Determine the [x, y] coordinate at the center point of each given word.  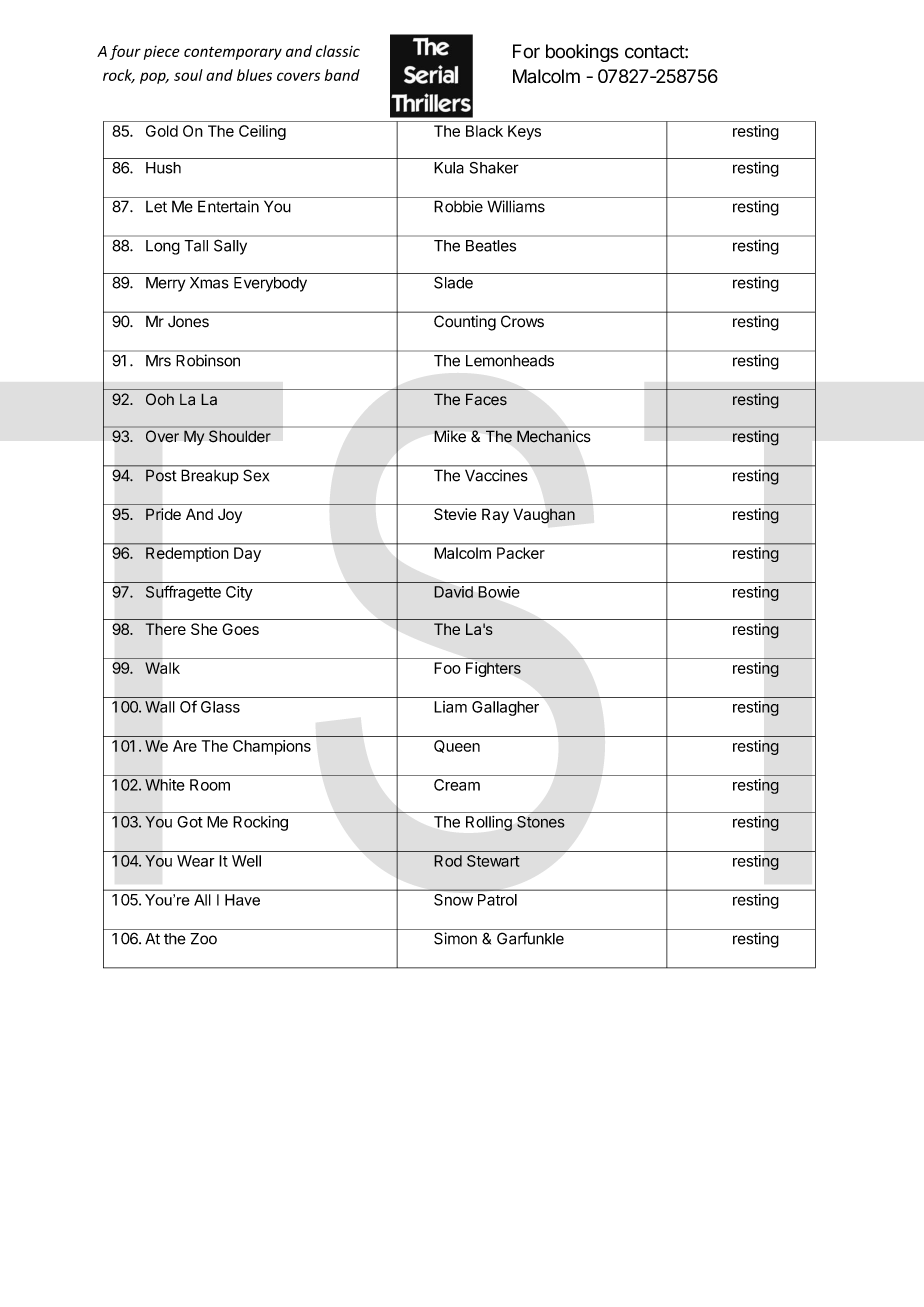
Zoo [203, 939]
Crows [522, 321]
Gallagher [505, 708]
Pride [163, 514]
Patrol [497, 900]
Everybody [270, 284]
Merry [165, 284]
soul [188, 75]
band [342, 75]
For [526, 51]
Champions [272, 747]
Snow [453, 900]
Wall [159, 707]
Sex [256, 475]
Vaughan [544, 516]
